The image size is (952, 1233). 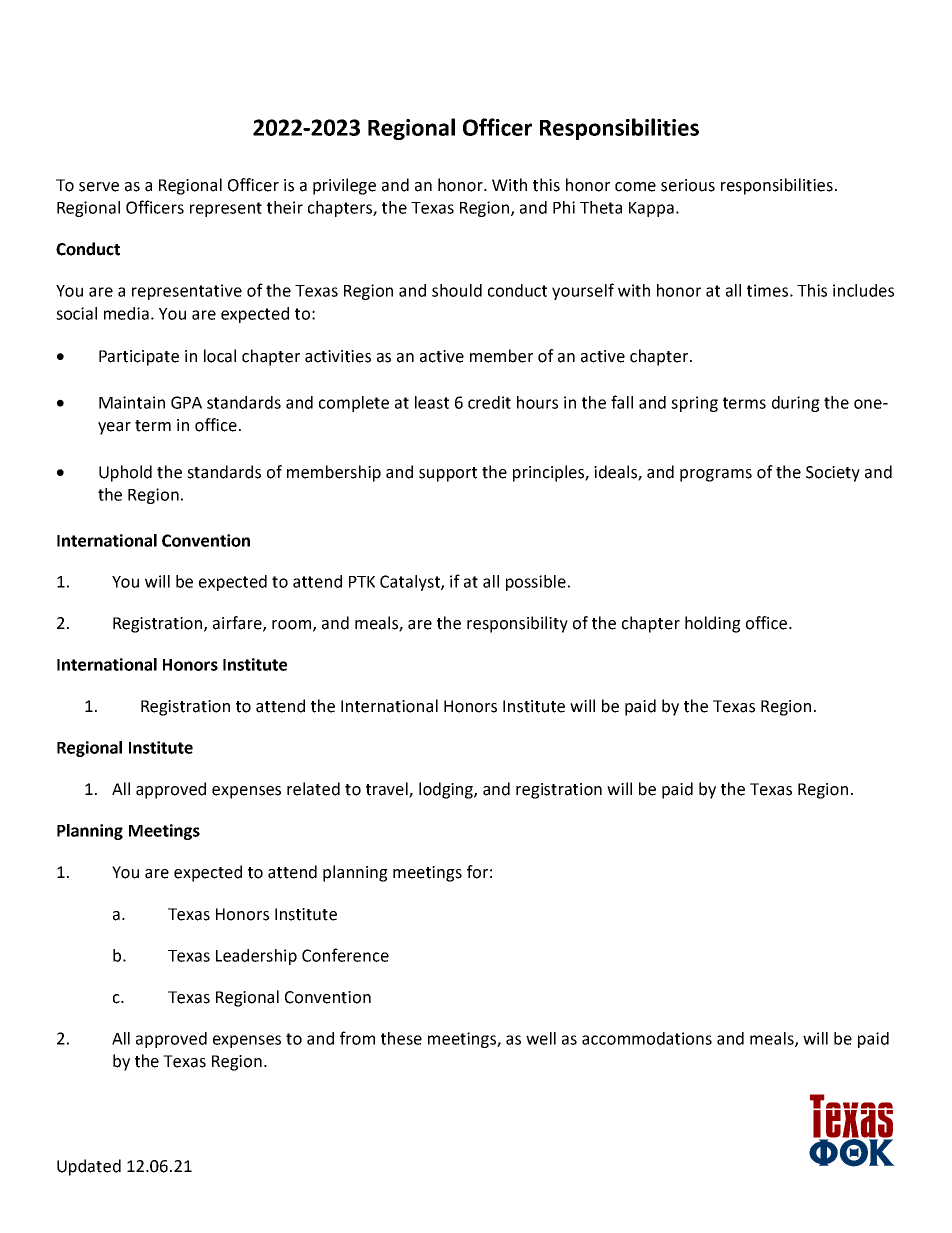 I want to click on Phi, so click(x=564, y=207).
